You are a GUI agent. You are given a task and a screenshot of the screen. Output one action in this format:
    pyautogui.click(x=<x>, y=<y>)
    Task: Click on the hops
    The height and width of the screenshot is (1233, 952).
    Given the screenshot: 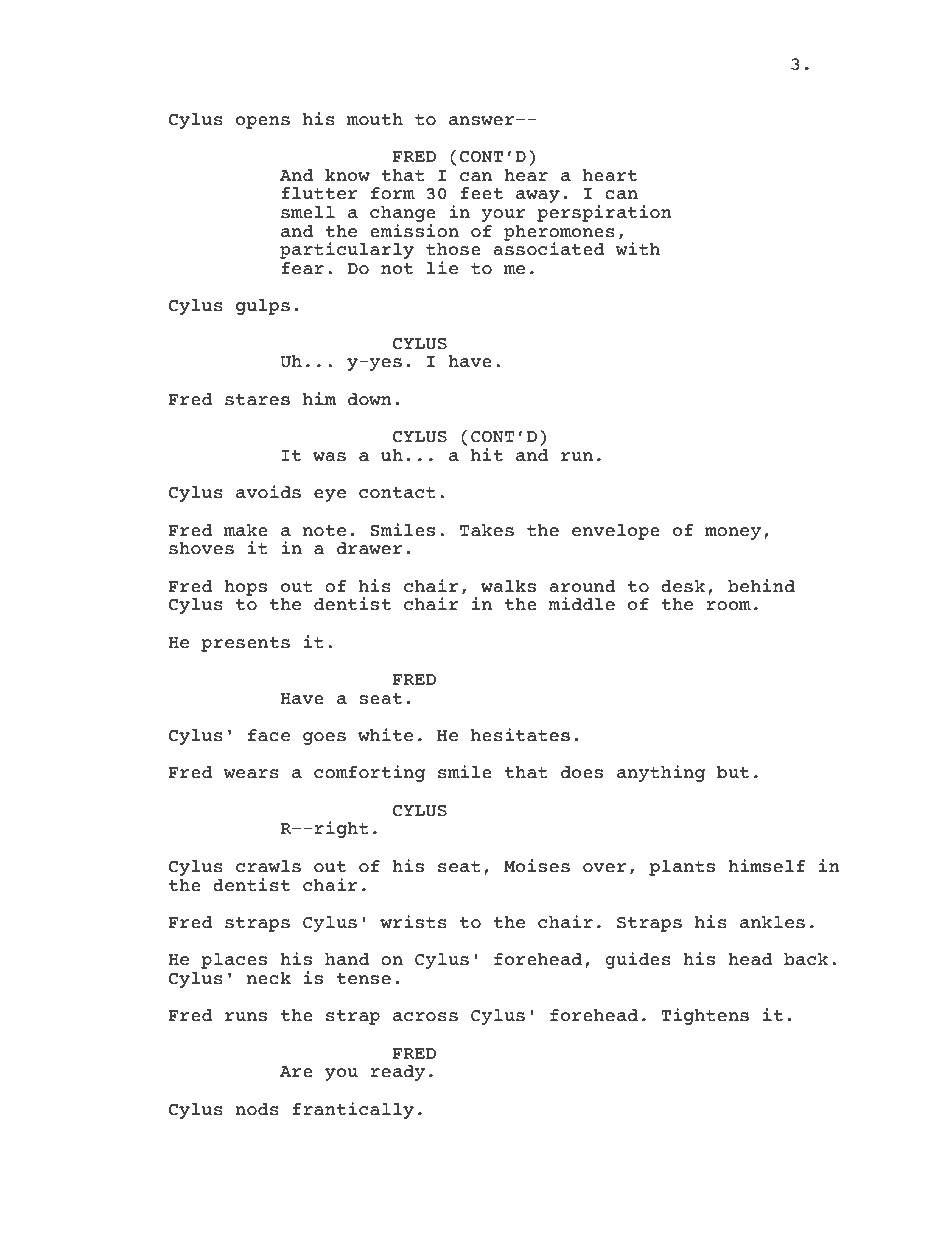 What is the action you would take?
    pyautogui.click(x=245, y=588)
